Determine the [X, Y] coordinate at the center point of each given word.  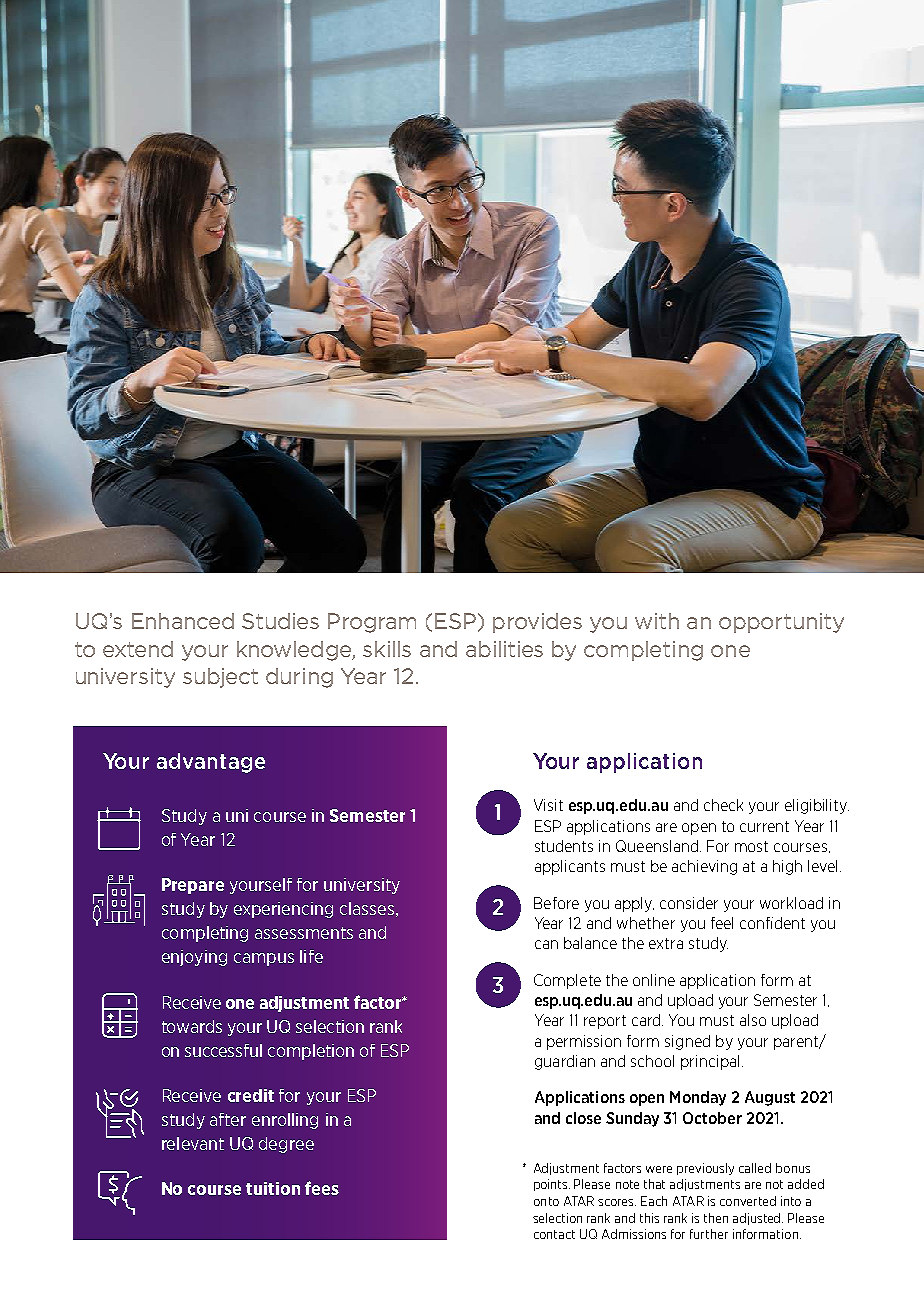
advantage [211, 763]
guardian [565, 1062]
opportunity [781, 623]
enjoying [194, 958]
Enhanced [183, 621]
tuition [273, 1188]
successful [223, 1050]
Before [556, 903]
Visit [548, 805]
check [723, 805]
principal [710, 1062]
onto [546, 1201]
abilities [504, 649]
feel [722, 923]
